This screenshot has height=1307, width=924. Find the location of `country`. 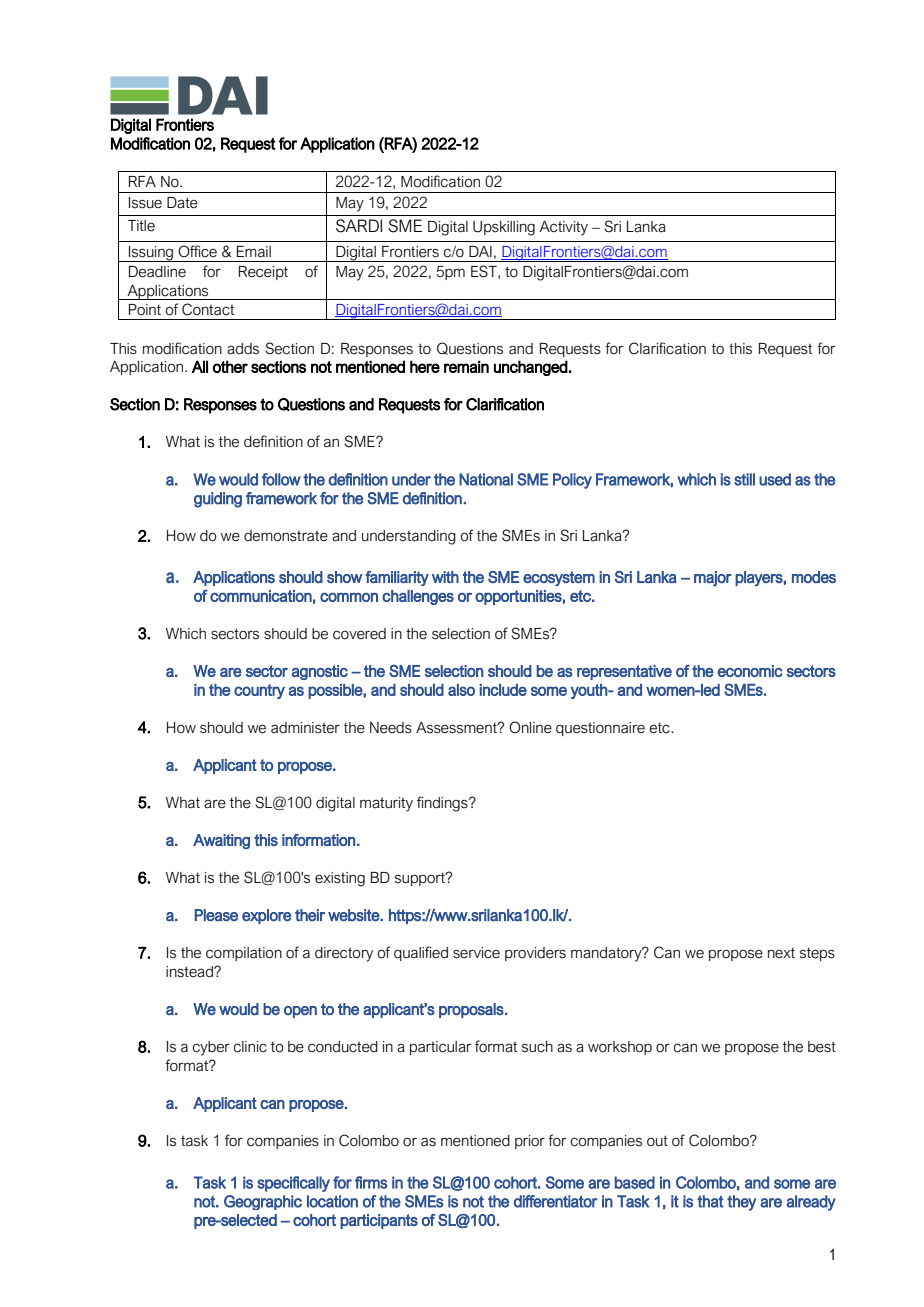

country is located at coordinates (259, 691).
